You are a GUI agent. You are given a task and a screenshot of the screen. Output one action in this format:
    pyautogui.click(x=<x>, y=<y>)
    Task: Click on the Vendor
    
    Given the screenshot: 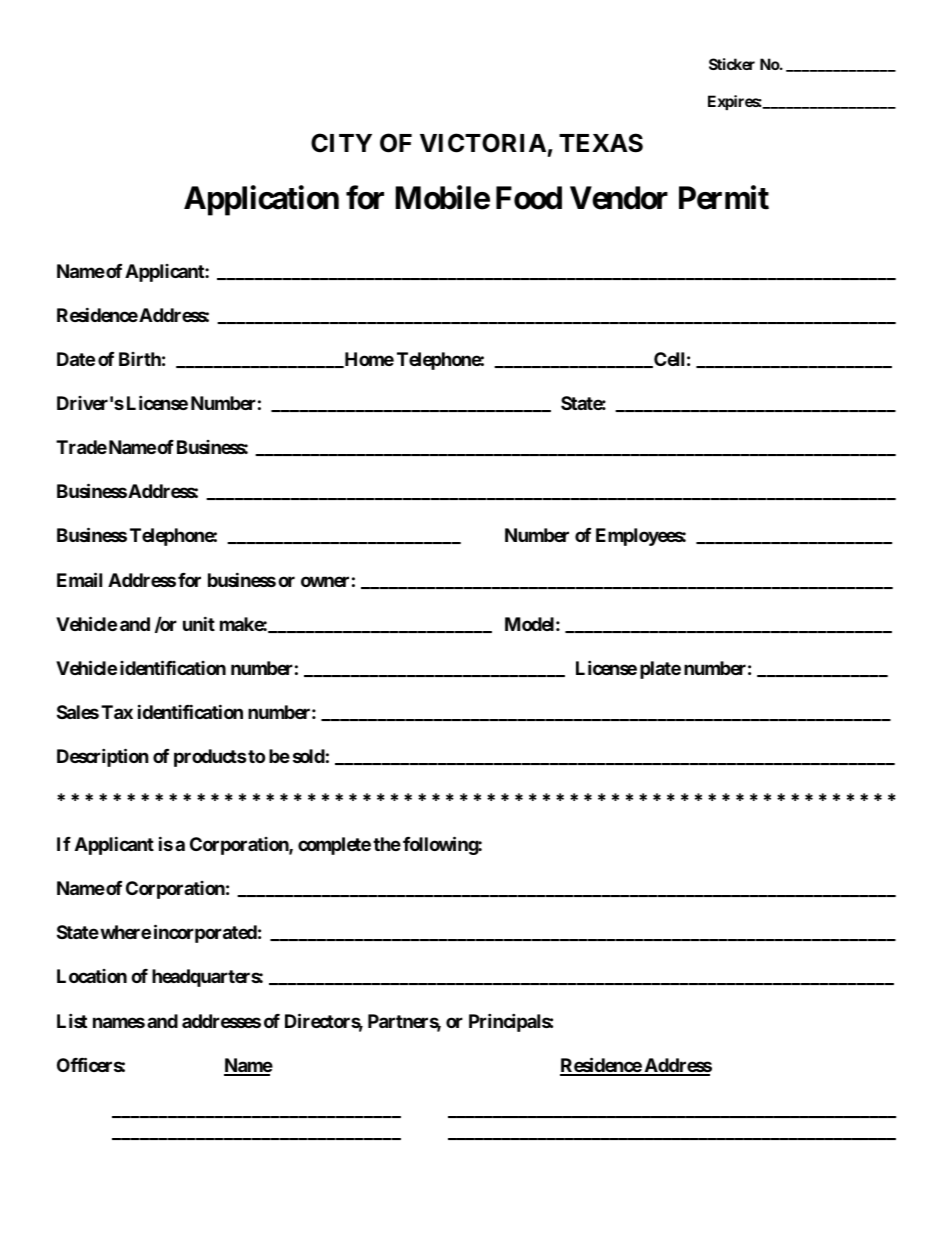 What is the action you would take?
    pyautogui.click(x=619, y=198)
